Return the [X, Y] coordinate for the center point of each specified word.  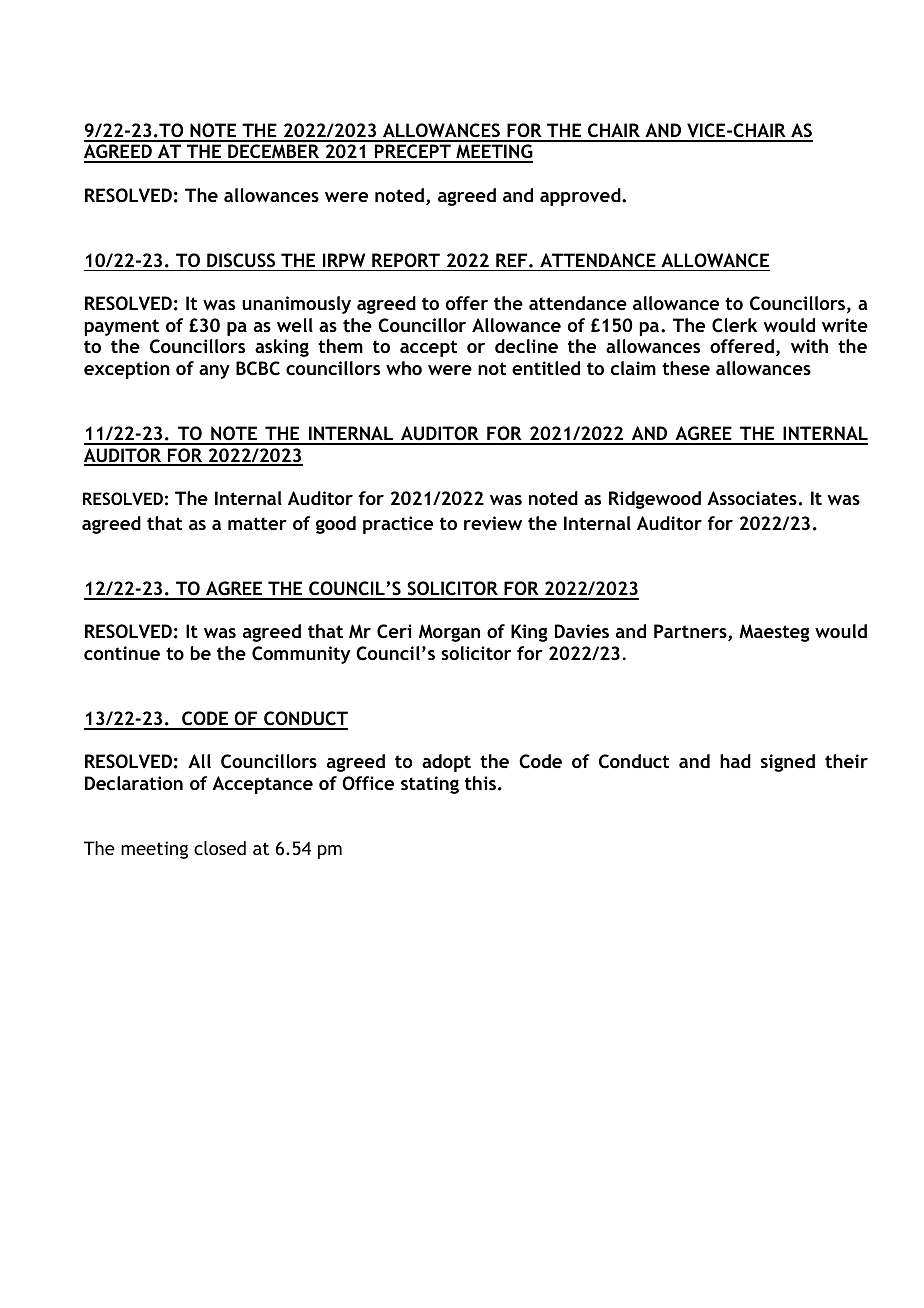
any [214, 372]
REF [513, 260]
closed [220, 848]
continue [122, 653]
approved [581, 197]
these [686, 368]
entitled [546, 368]
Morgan [449, 633]
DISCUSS [241, 260]
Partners [691, 632]
